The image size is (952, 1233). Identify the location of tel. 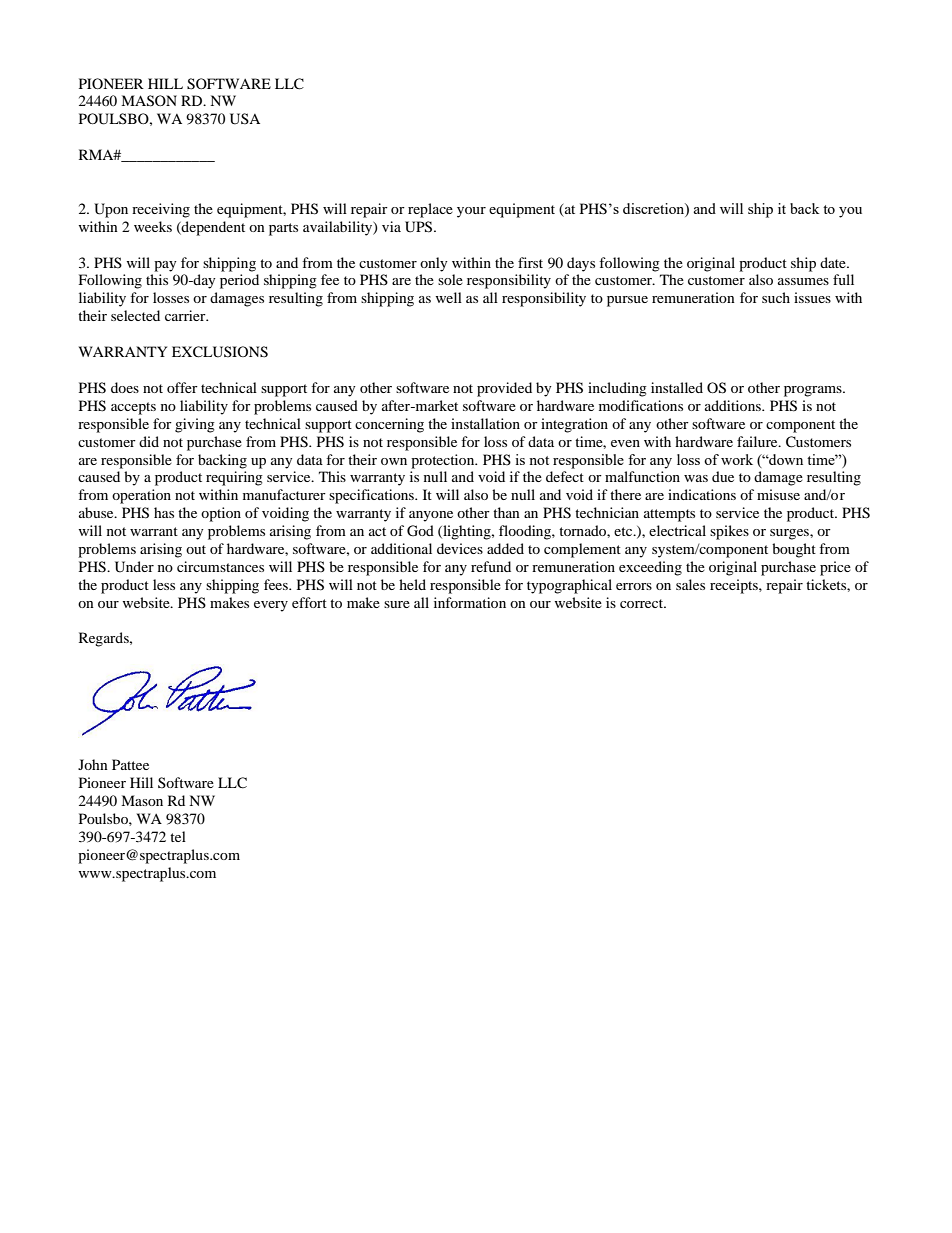
(178, 836).
